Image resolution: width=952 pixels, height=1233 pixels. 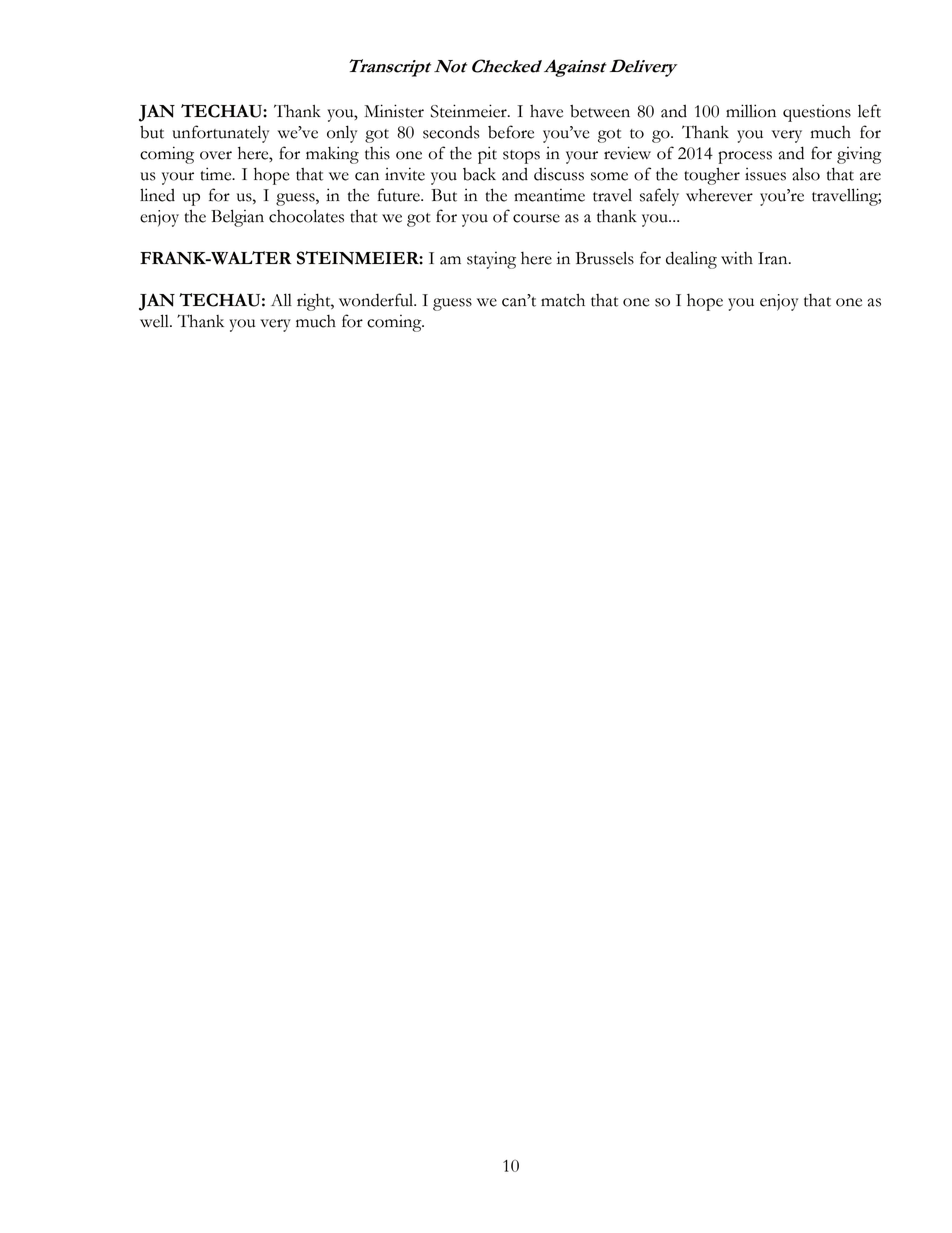 What do you see at coordinates (400, 195) in the screenshot?
I see `future` at bounding box center [400, 195].
